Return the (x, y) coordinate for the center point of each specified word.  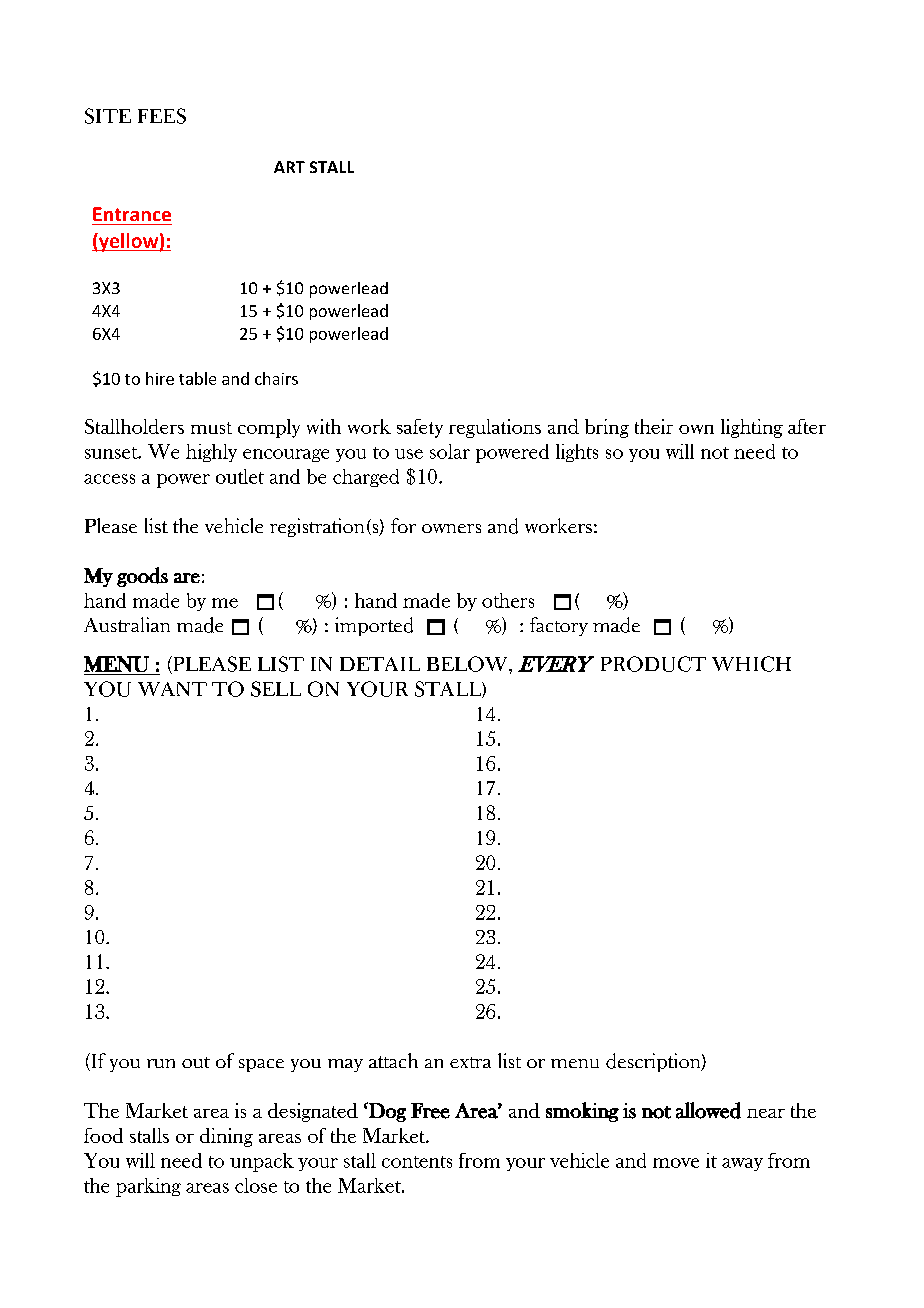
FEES (162, 116)
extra (470, 1062)
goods (142, 577)
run (161, 1063)
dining (226, 1137)
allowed (708, 1110)
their (654, 426)
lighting (752, 428)
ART (289, 167)
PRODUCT (653, 664)
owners (451, 528)
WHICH (751, 664)
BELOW (468, 664)
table (197, 378)
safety (420, 428)
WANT (172, 689)
